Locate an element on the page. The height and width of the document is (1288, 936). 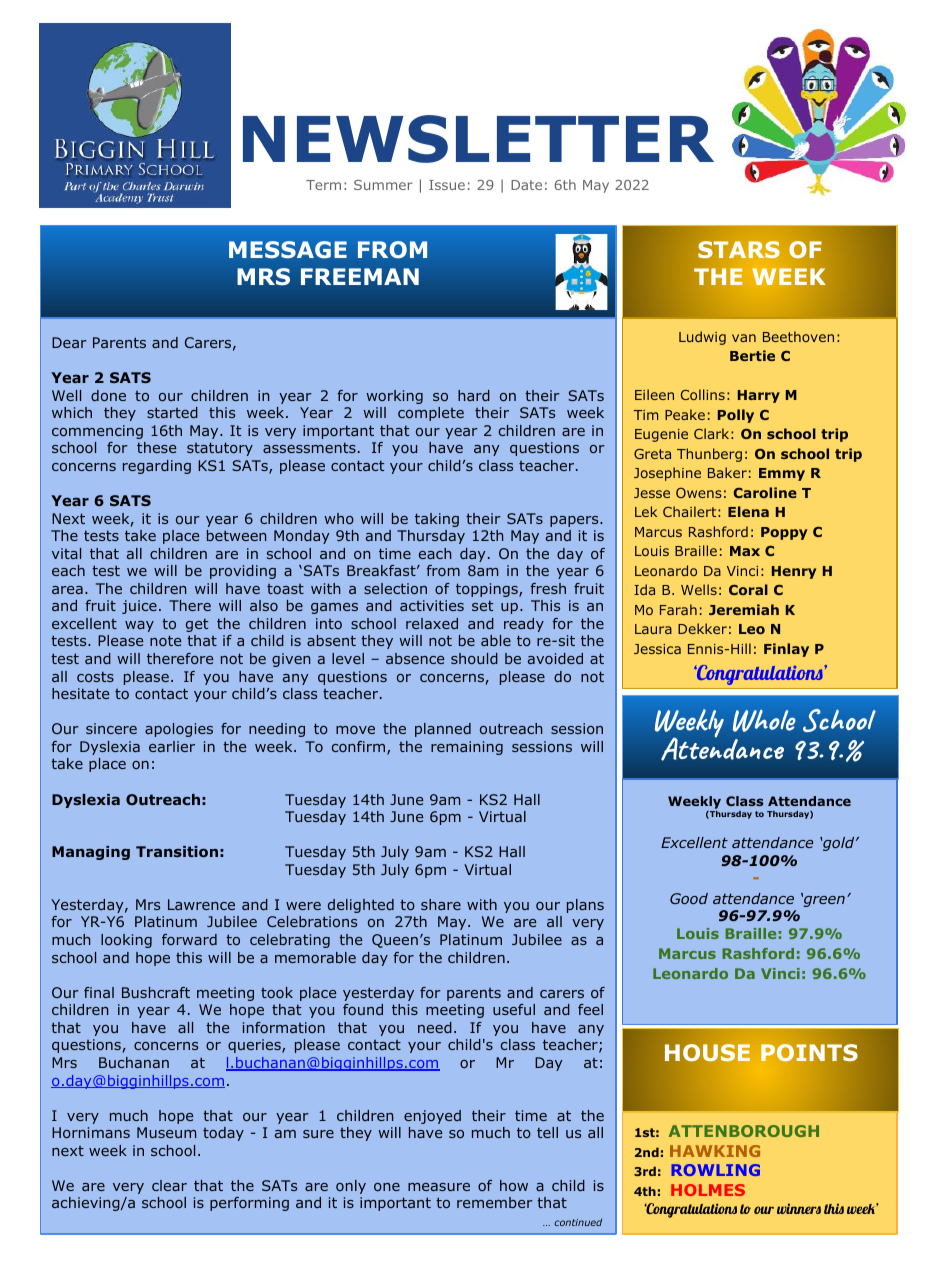
HOLMES is located at coordinates (708, 1190).
